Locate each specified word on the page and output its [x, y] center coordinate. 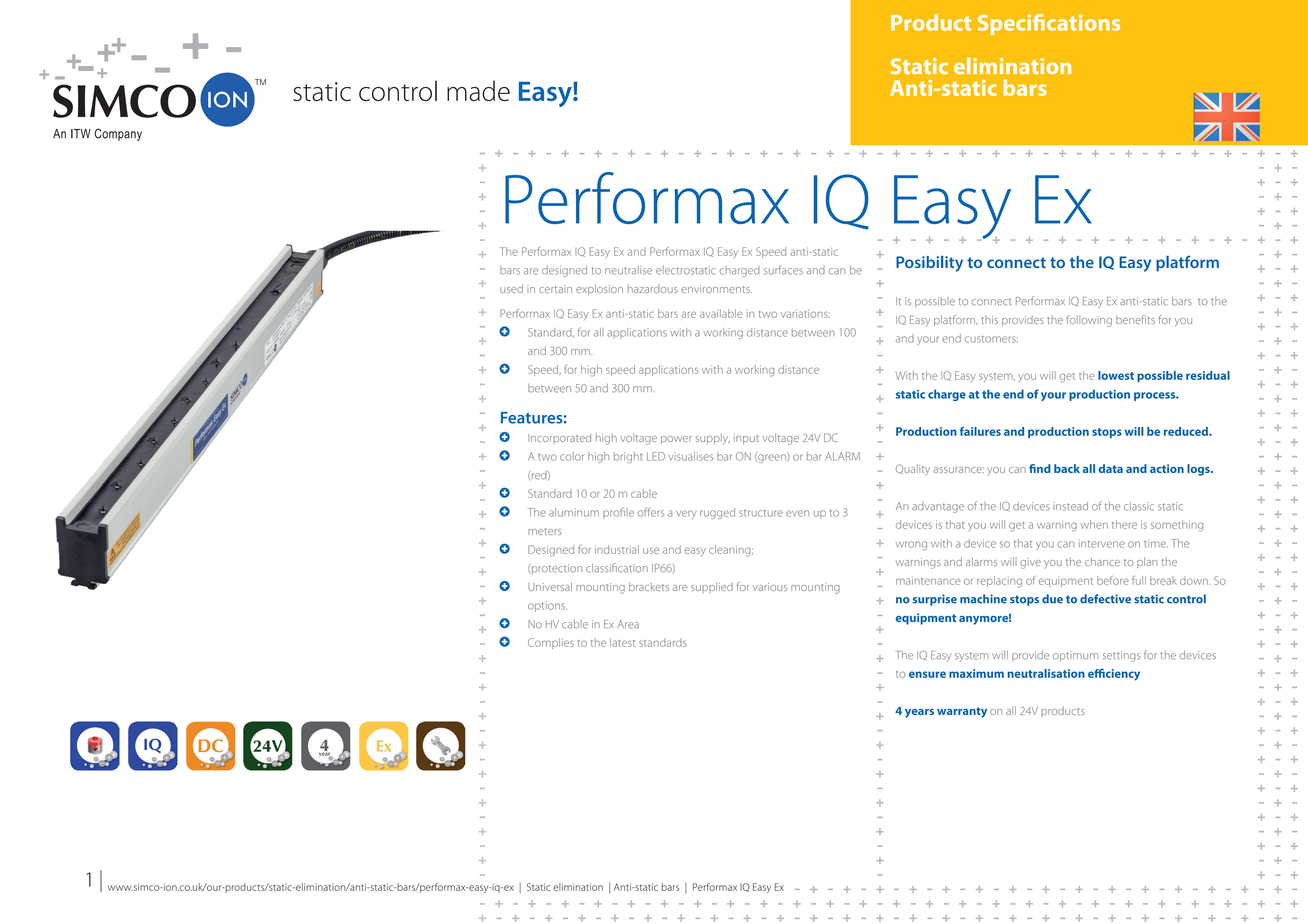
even [797, 513]
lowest [1116, 375]
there [1124, 524]
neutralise [628, 270]
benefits [1135, 319]
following [1089, 321]
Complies [551, 643]
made [478, 90]
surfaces [783, 270]
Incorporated [559, 438]
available [721, 313]
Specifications [1049, 24]
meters [545, 531]
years [919, 713]
